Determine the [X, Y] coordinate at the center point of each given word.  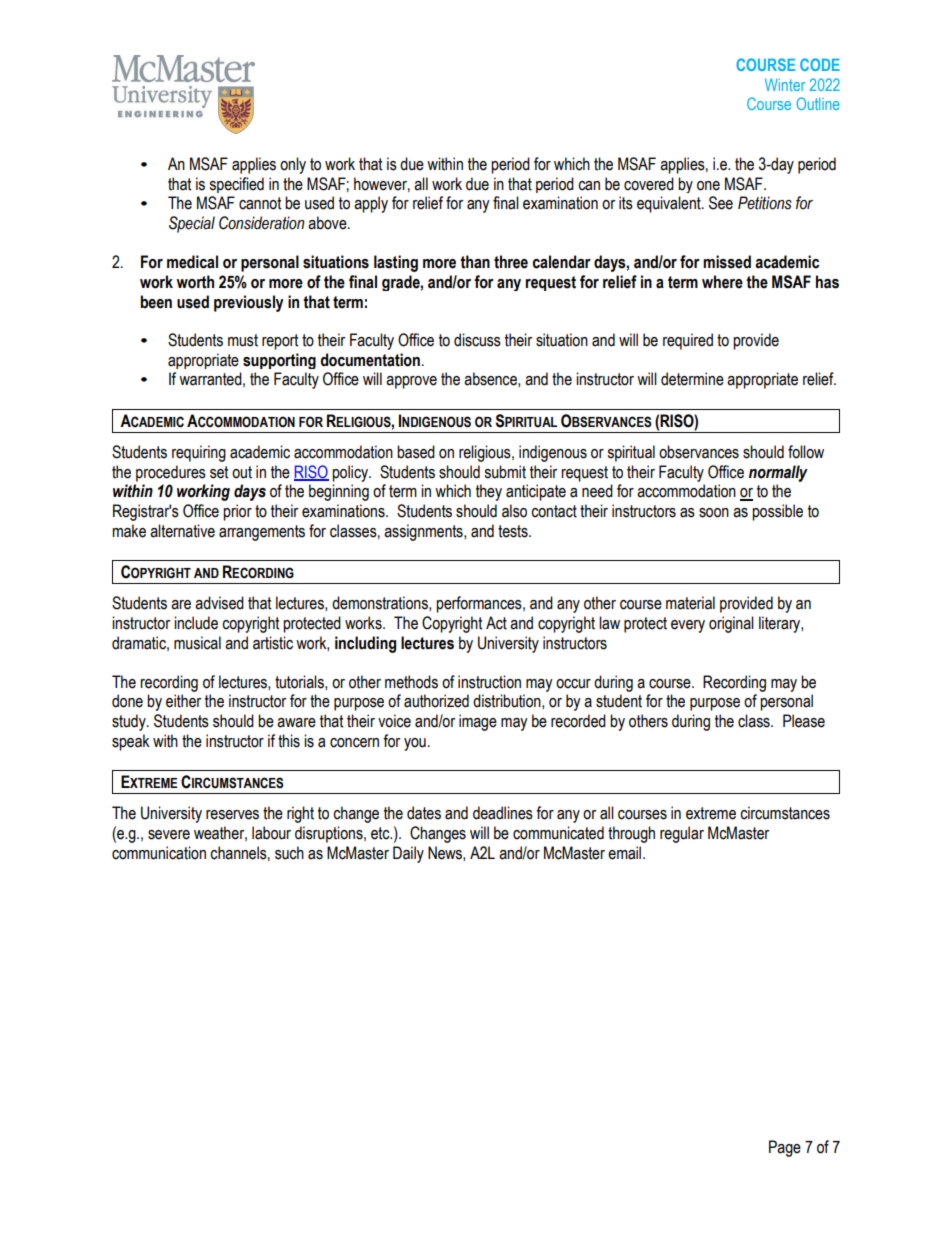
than [475, 262]
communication [159, 853]
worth [195, 282]
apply [371, 204]
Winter [785, 85]
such [289, 853]
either [183, 701]
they [489, 492]
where [722, 282]
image [478, 722]
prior [237, 512]
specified [236, 185]
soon [714, 513]
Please [804, 721]
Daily [408, 854]
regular [682, 834]
